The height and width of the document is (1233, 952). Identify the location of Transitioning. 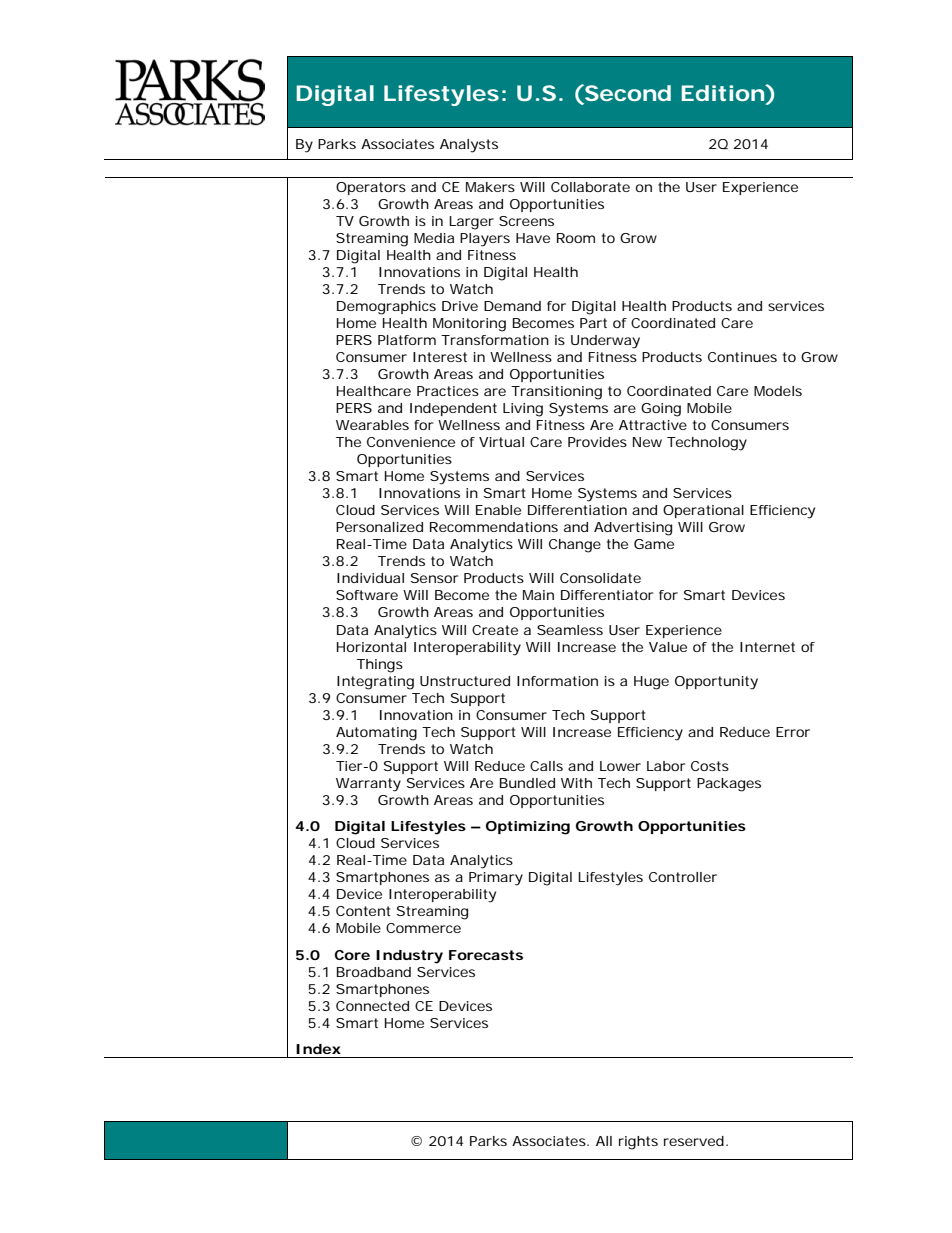
(556, 393).
